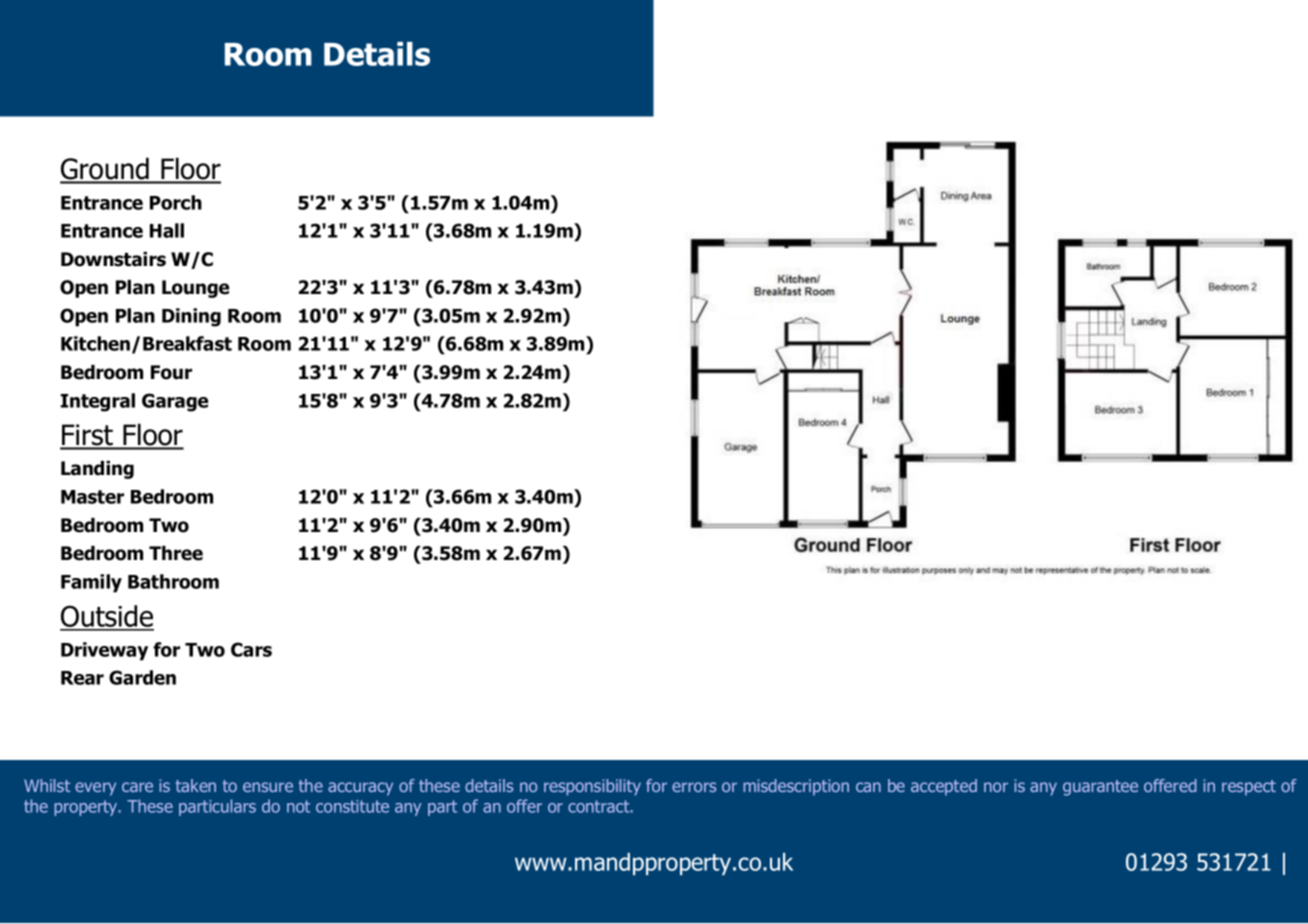  I want to click on Master, so click(92, 497).
